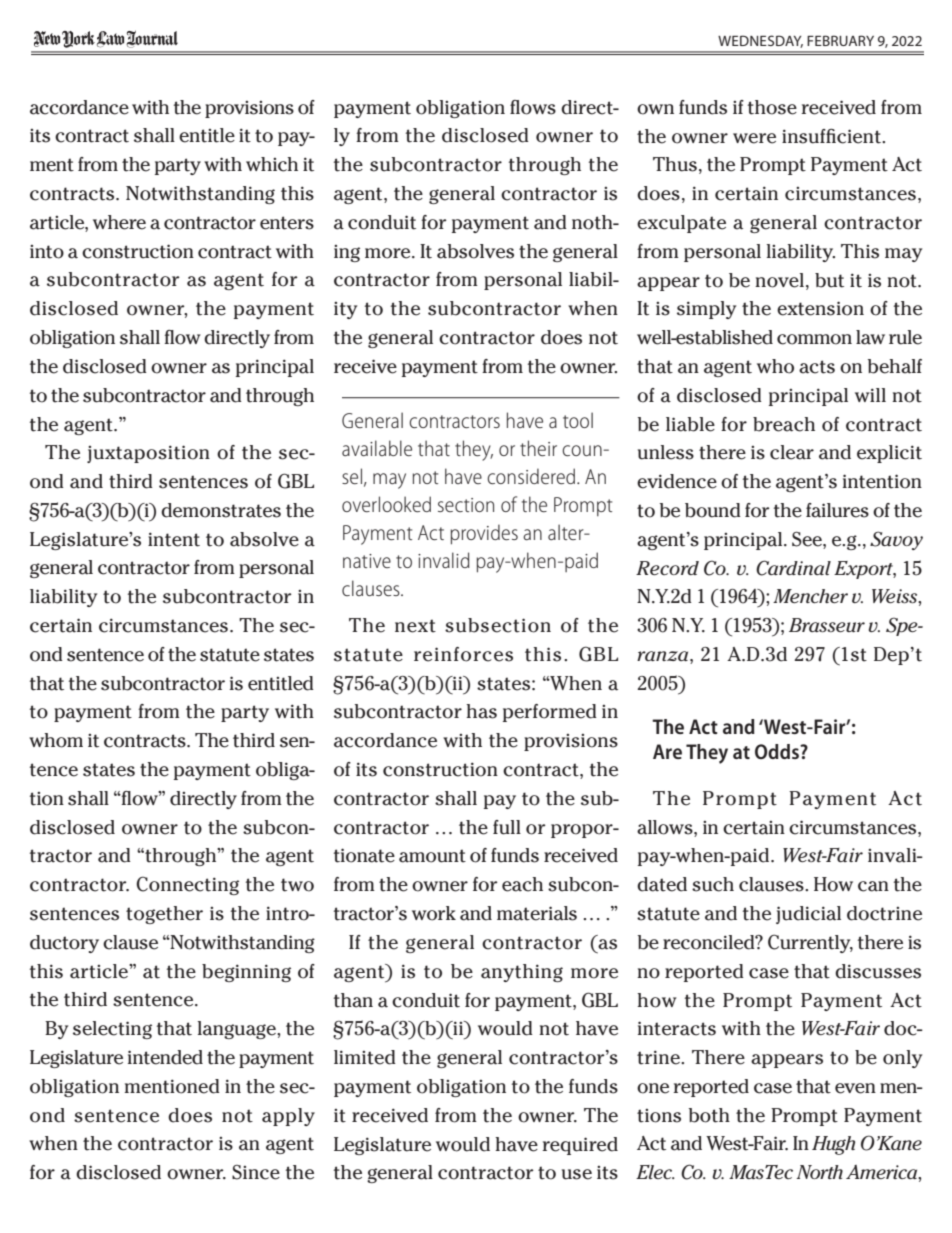  I want to click on demonstrates, so click(221, 510).
